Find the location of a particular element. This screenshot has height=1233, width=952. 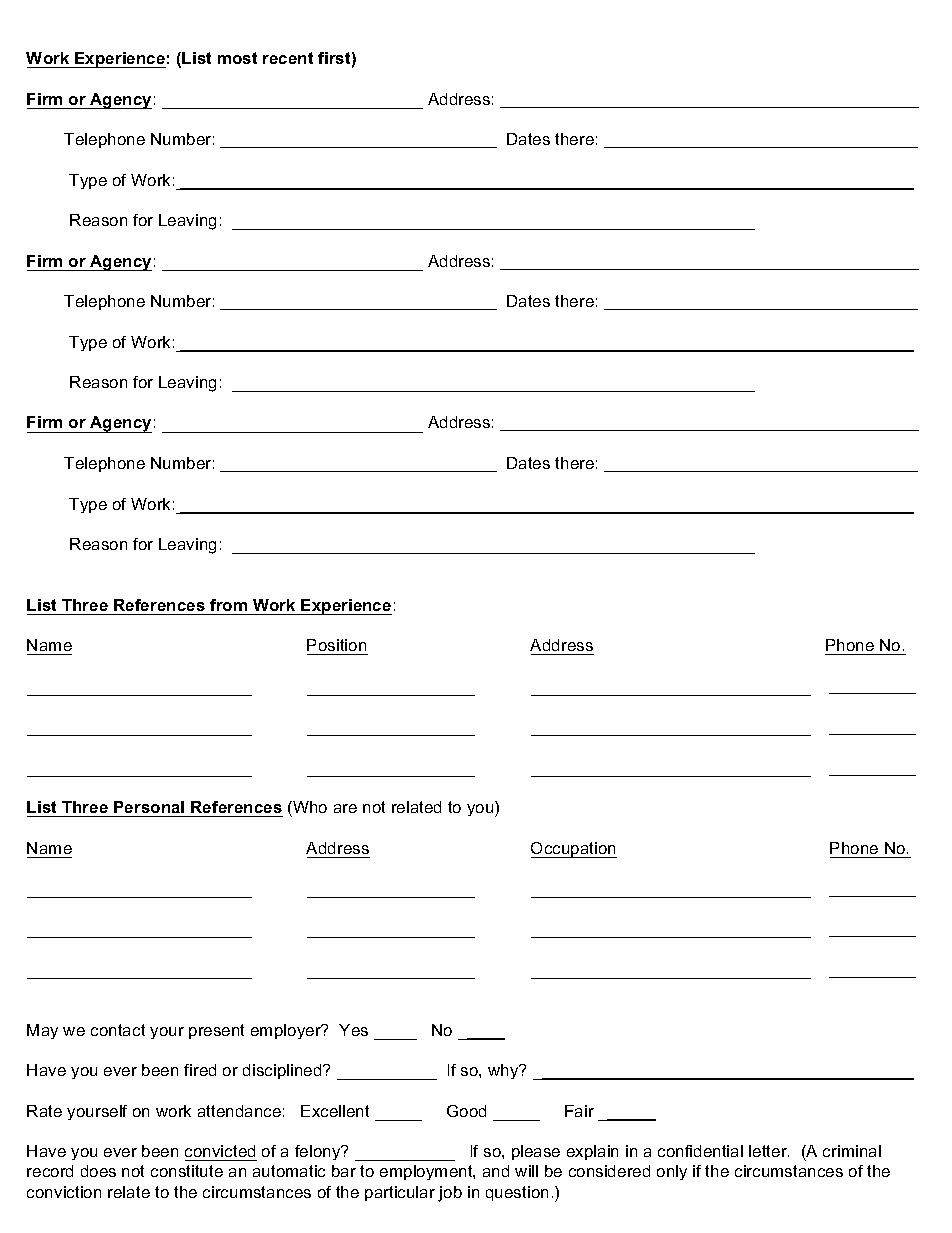

most is located at coordinates (237, 58).
